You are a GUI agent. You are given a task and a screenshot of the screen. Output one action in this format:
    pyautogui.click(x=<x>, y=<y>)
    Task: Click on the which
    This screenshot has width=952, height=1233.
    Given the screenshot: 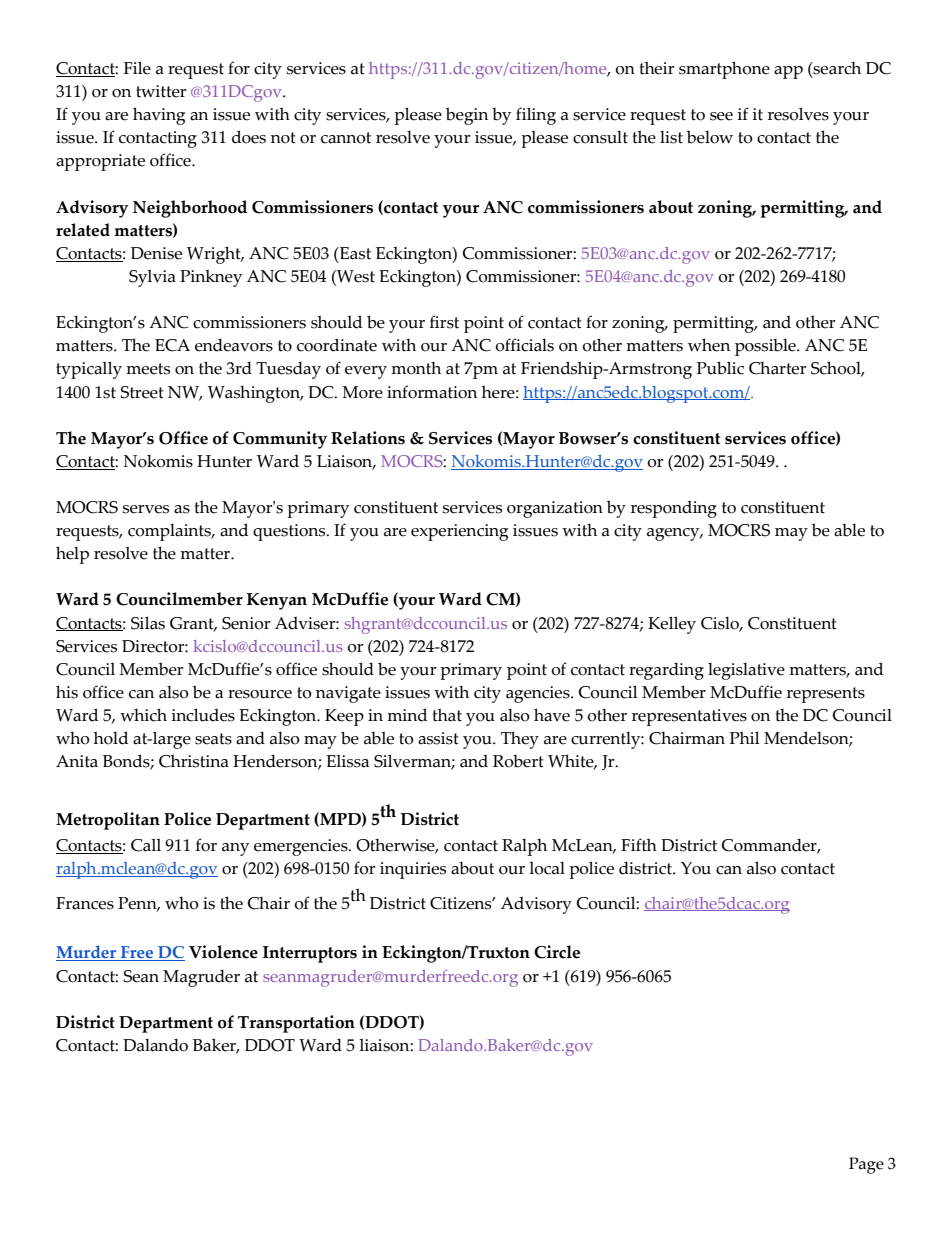 What is the action you would take?
    pyautogui.click(x=143, y=715)
